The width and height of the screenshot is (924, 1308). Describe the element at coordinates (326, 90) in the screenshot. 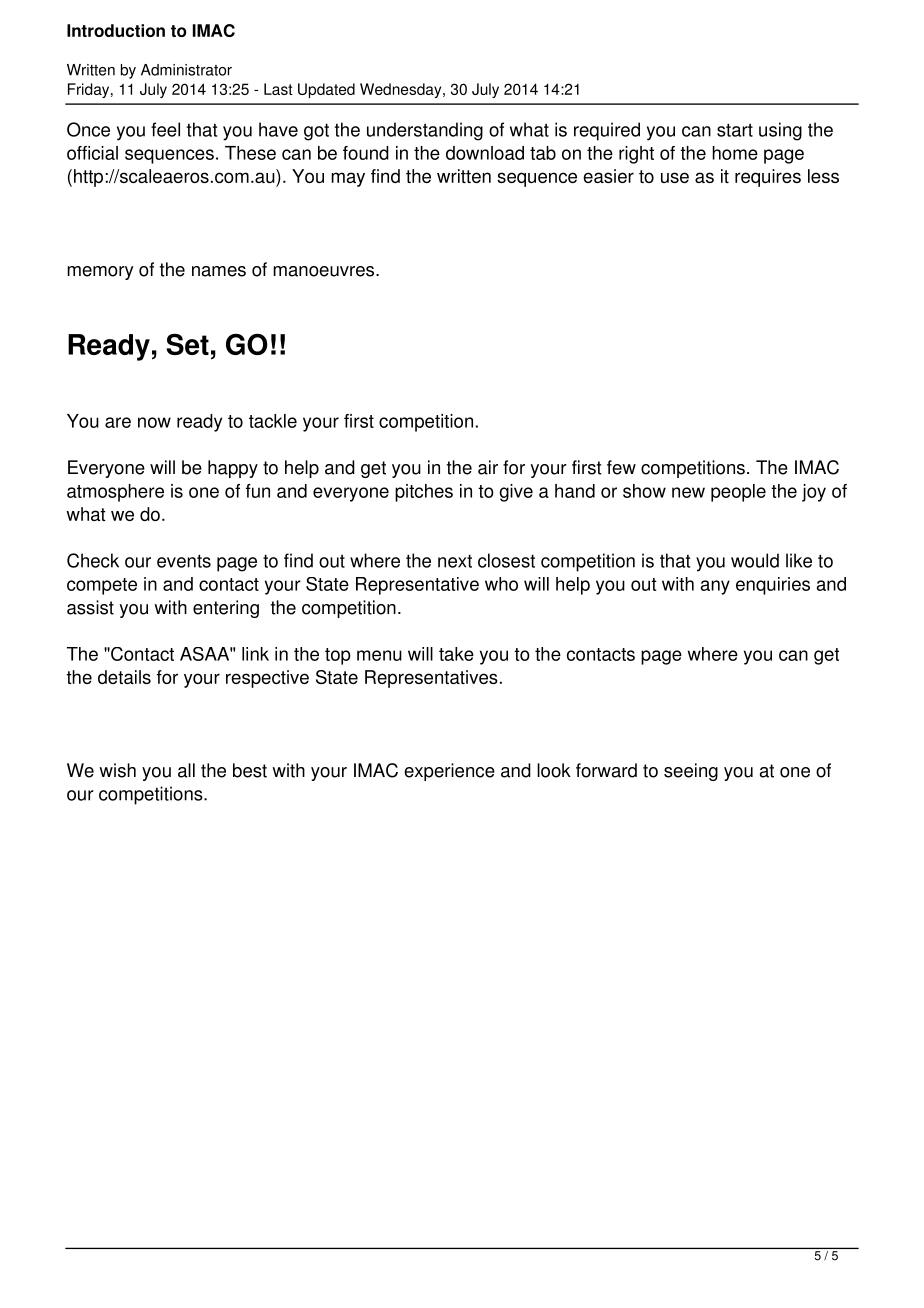

I see `Updated` at that location.
